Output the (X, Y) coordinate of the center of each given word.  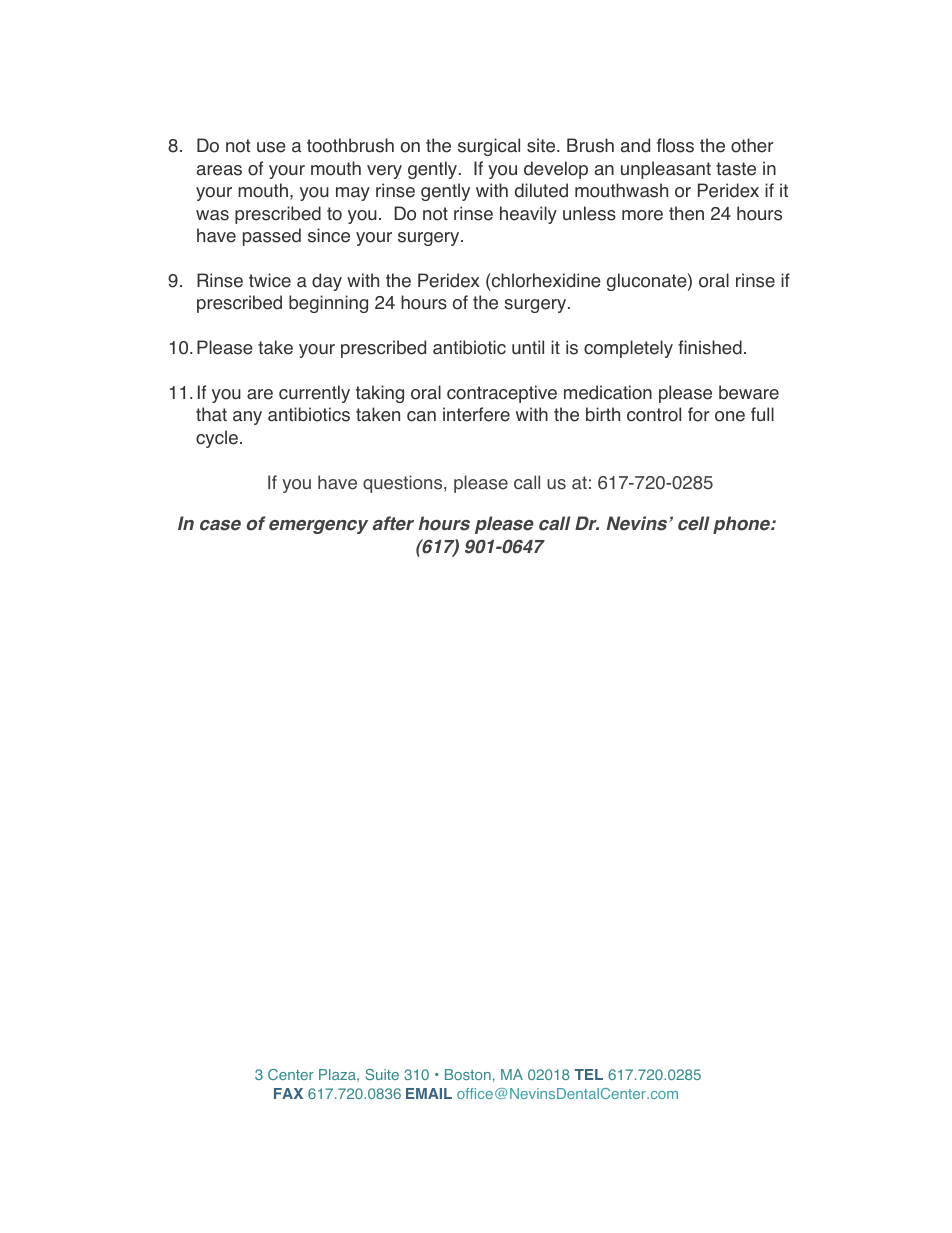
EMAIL (429, 1093)
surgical (489, 147)
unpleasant (666, 170)
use (271, 147)
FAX (288, 1093)
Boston (468, 1074)
